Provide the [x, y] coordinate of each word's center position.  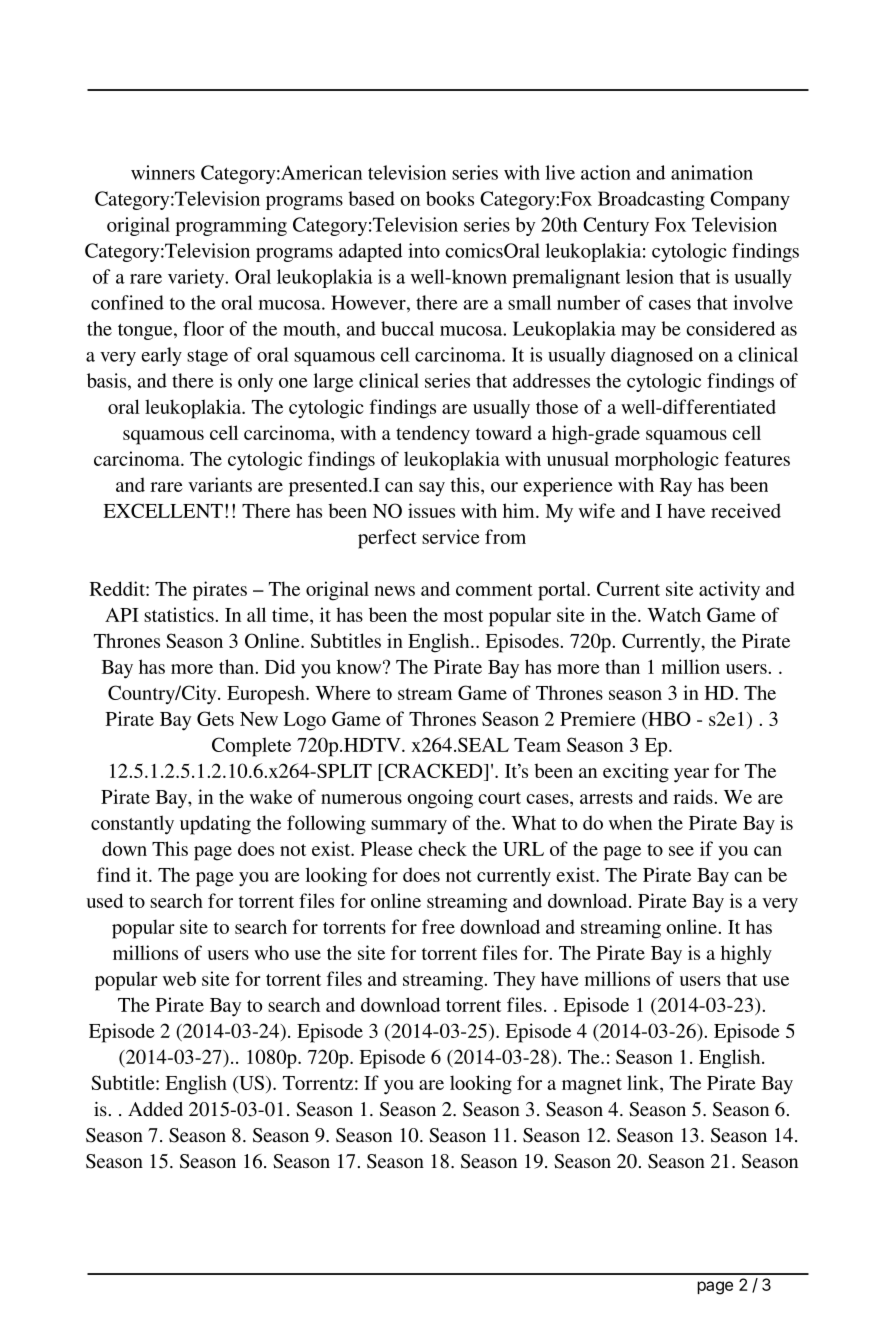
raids [693, 796]
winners [163, 172]
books [450, 198]
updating [215, 825]
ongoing [440, 799]
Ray [676, 487]
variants [220, 484]
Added [155, 1109]
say [432, 489]
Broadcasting [651, 200]
